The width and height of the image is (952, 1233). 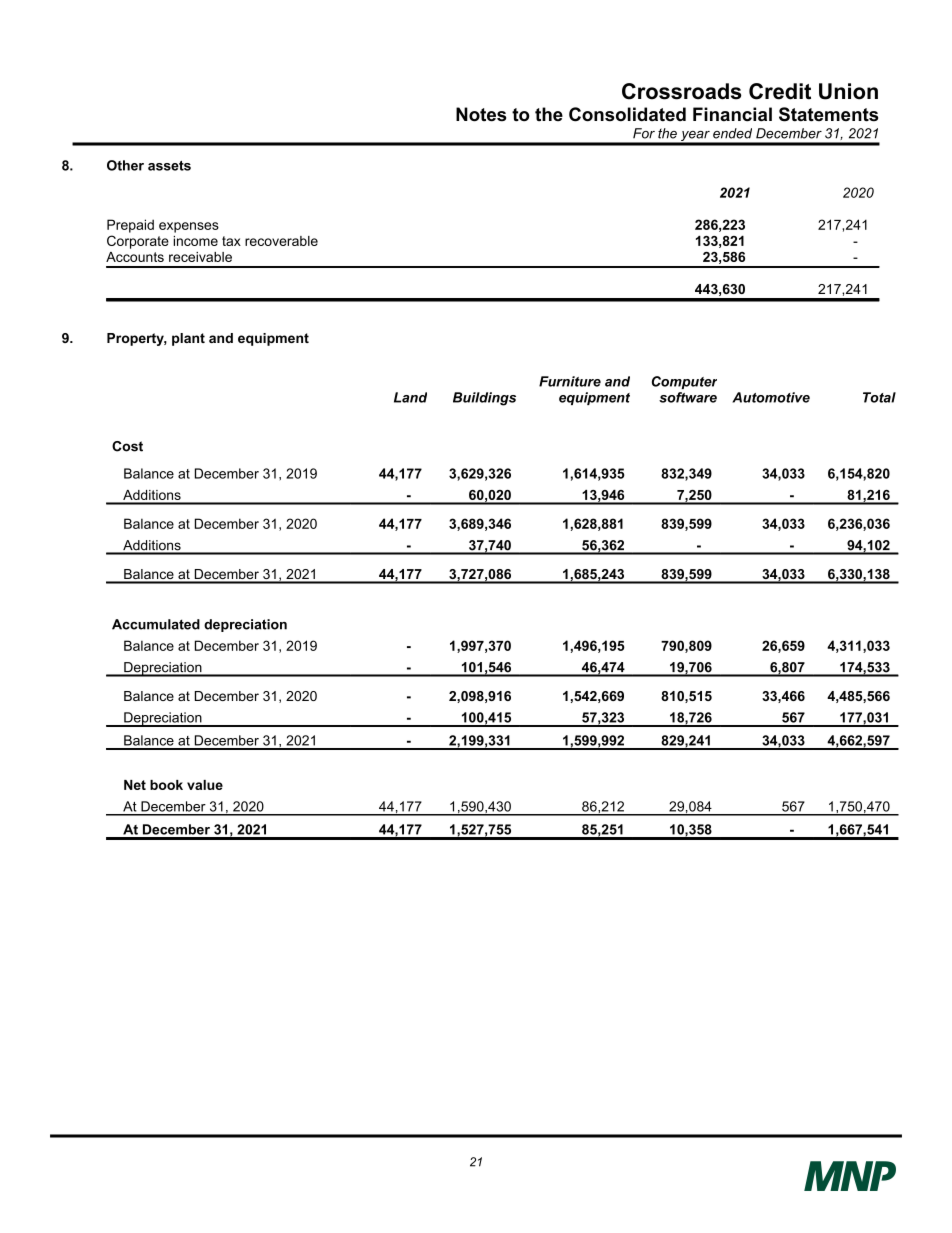 I want to click on Notes, so click(x=481, y=114).
